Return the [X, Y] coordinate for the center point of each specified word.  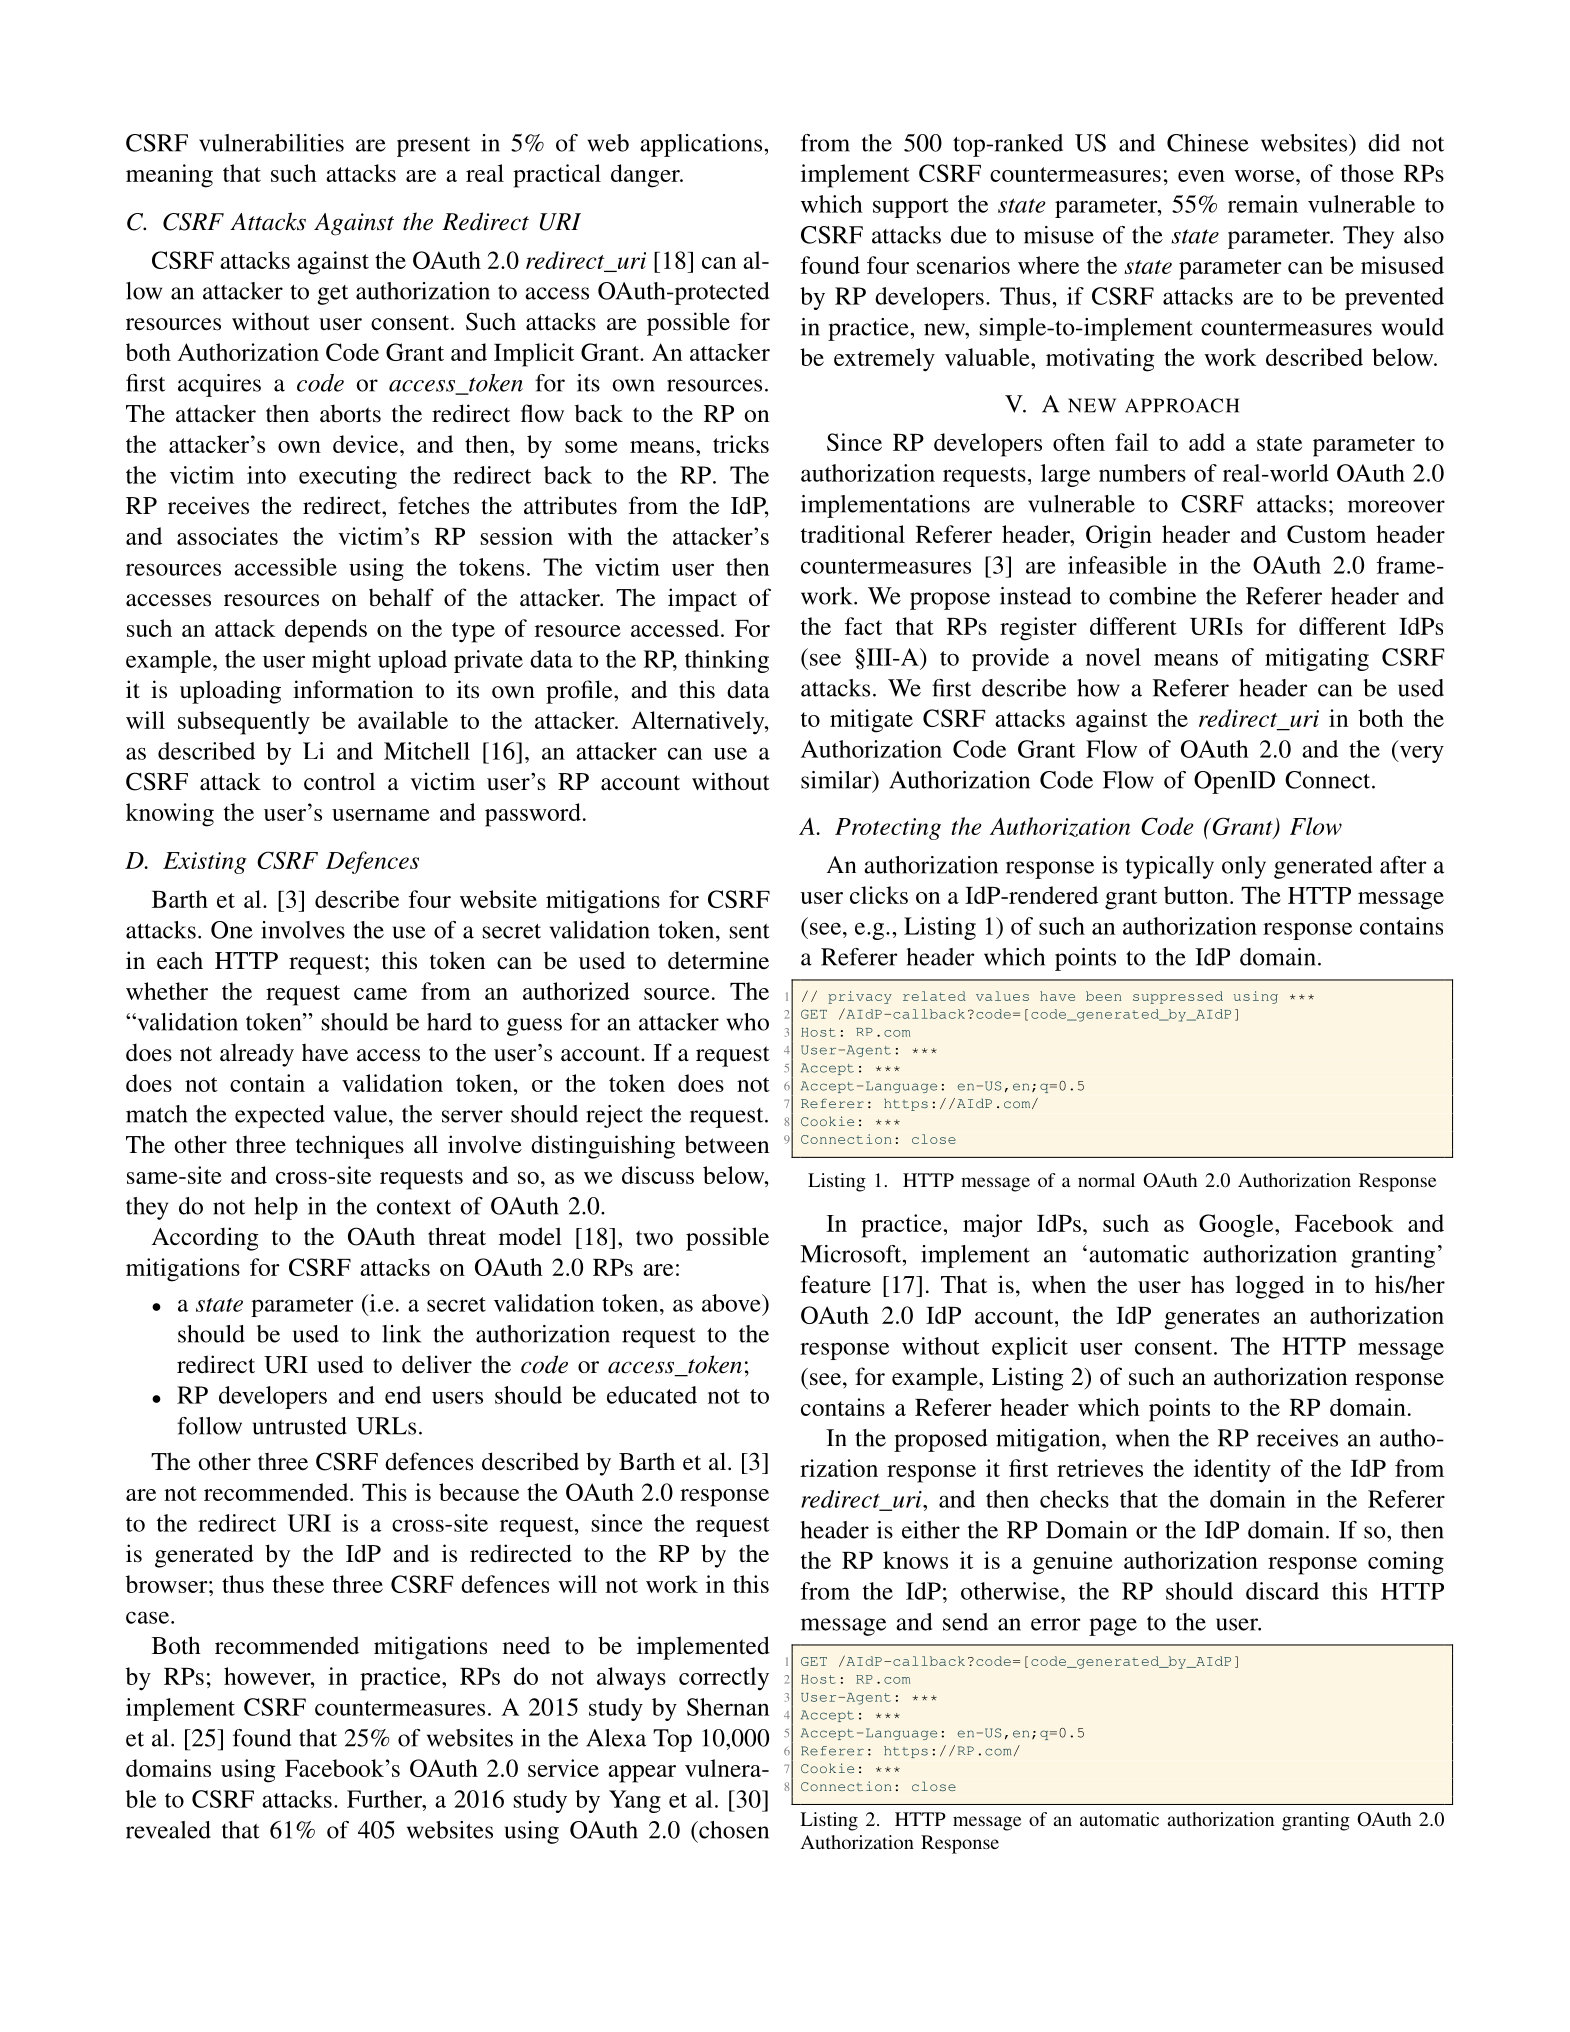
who [747, 1022]
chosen [733, 1830]
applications [701, 145]
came [380, 994]
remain [1263, 204]
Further [385, 1799]
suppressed [1178, 997]
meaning [169, 176]
